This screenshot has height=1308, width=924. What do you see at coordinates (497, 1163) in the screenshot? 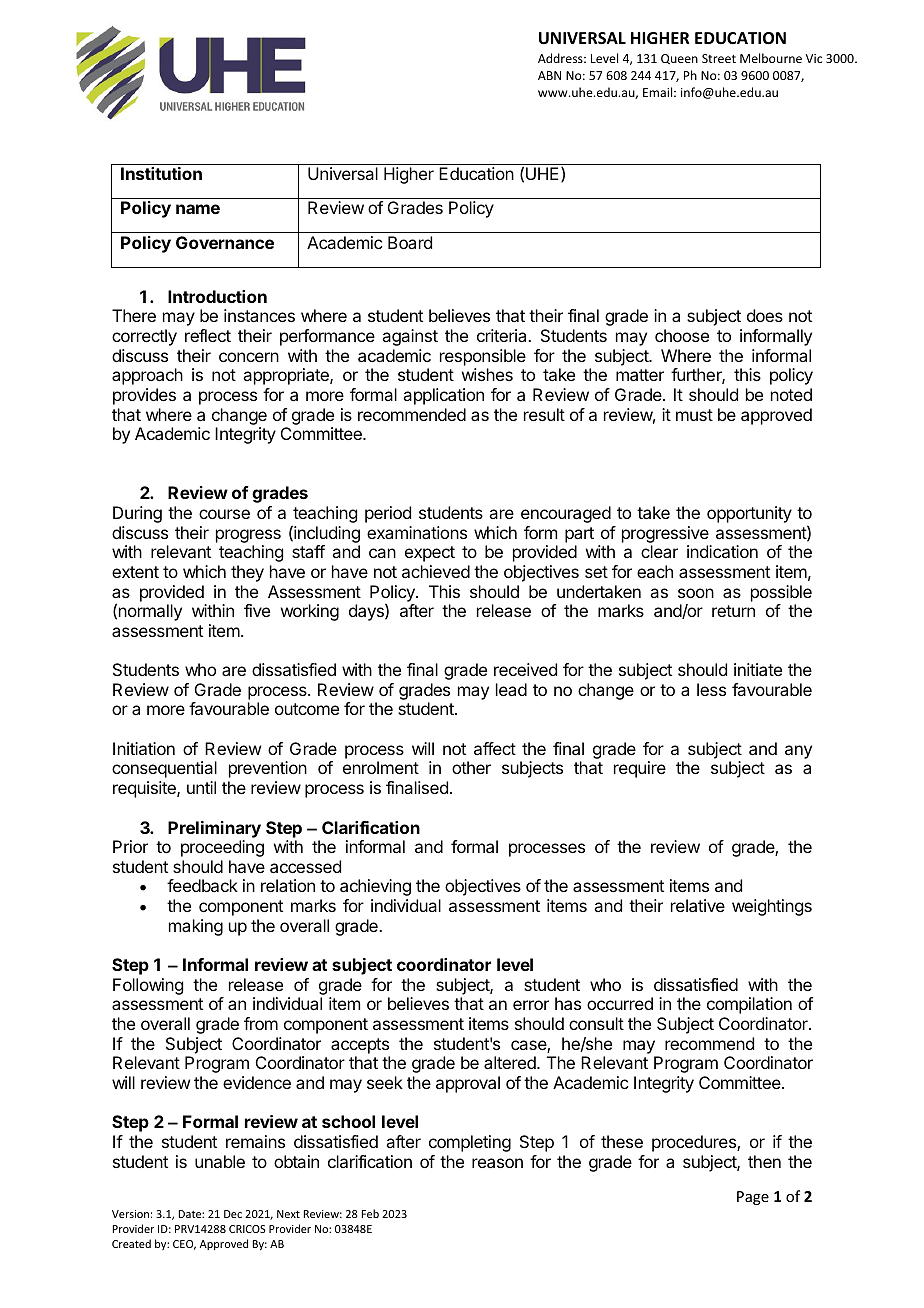
I see `reason` at bounding box center [497, 1163].
